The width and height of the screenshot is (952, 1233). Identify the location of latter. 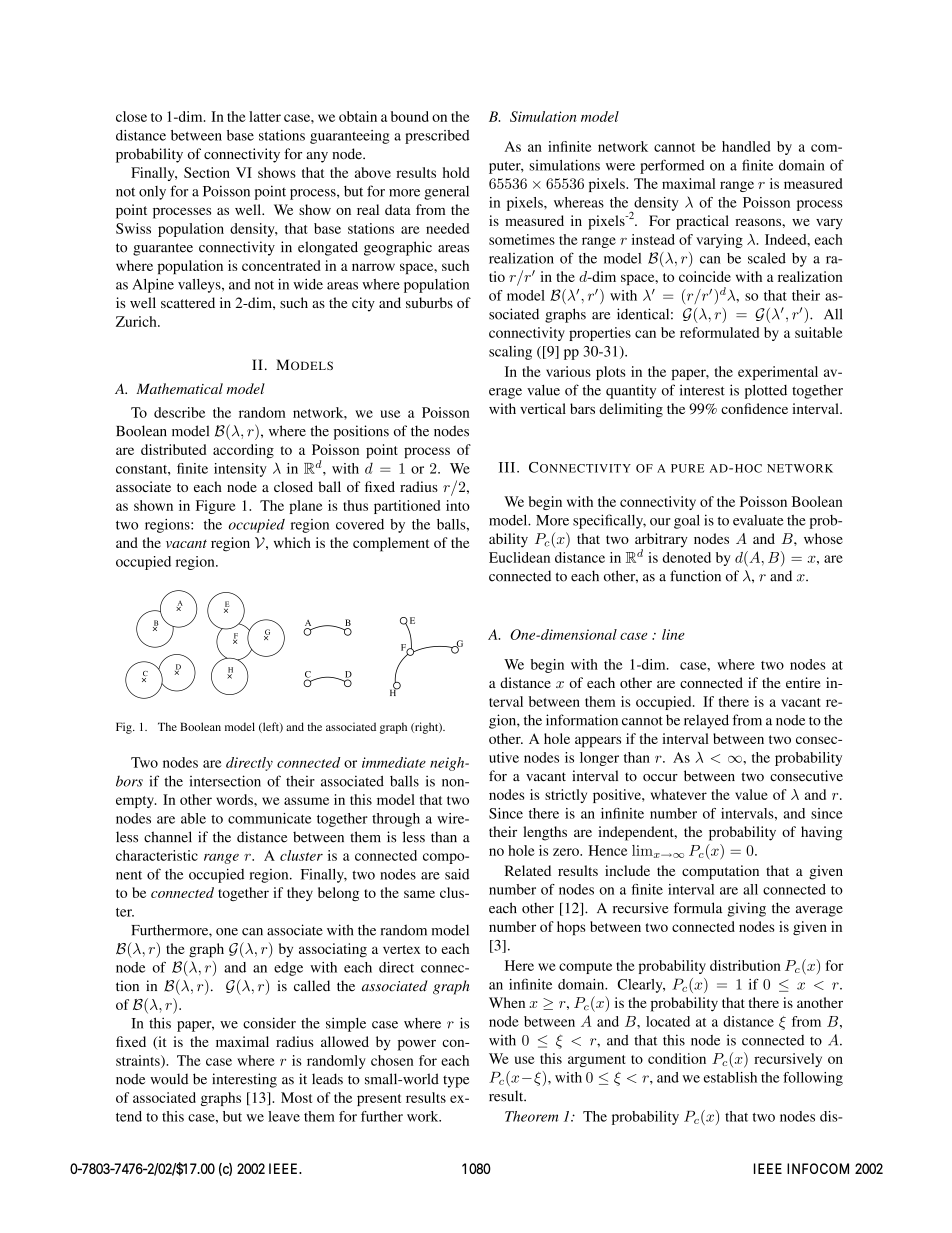
(265, 116).
